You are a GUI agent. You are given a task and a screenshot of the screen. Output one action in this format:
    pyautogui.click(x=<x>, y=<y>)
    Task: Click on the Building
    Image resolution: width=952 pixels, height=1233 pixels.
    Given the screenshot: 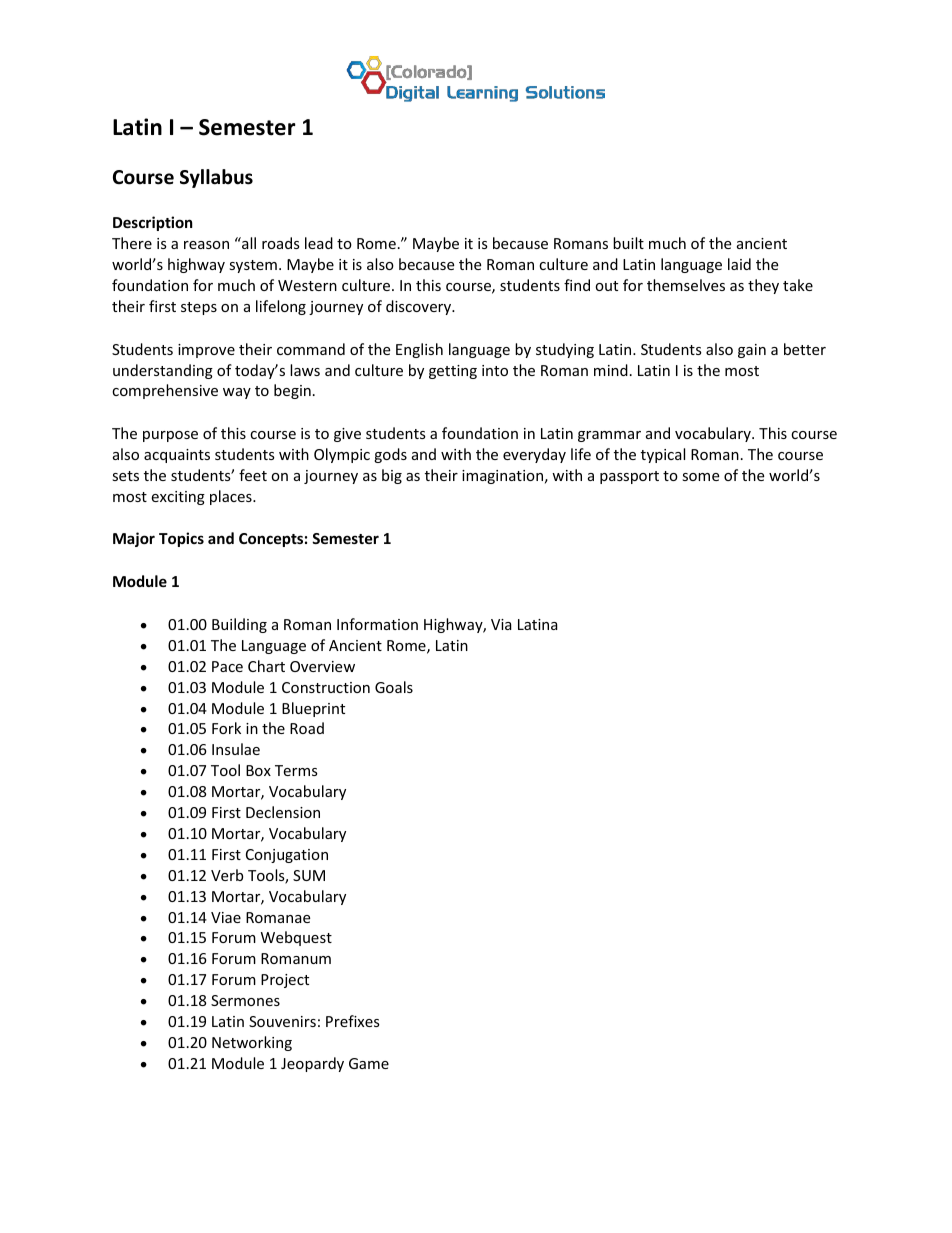 What is the action you would take?
    pyautogui.click(x=239, y=625)
